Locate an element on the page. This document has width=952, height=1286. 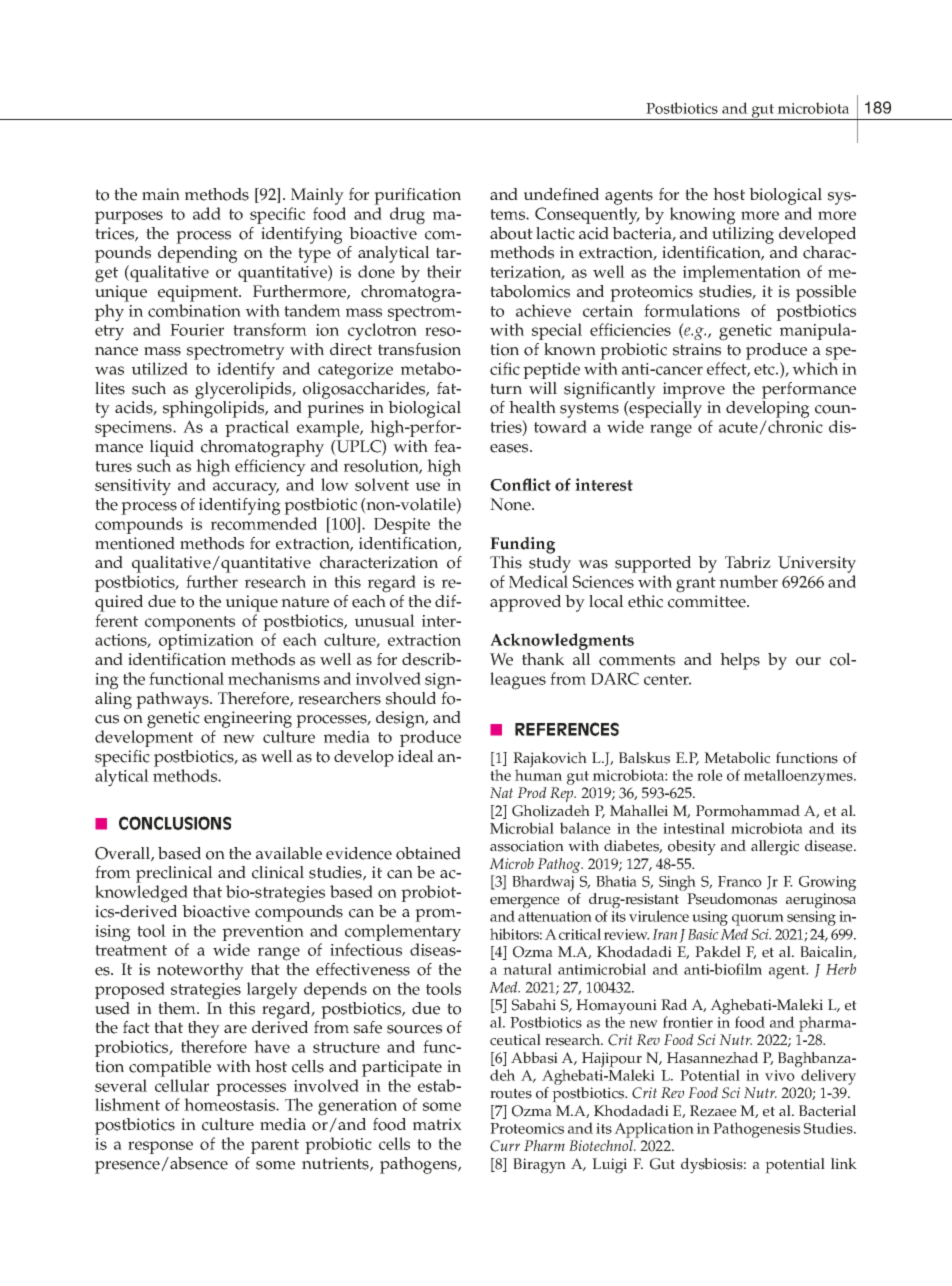
recommended is located at coordinates (264, 523).
